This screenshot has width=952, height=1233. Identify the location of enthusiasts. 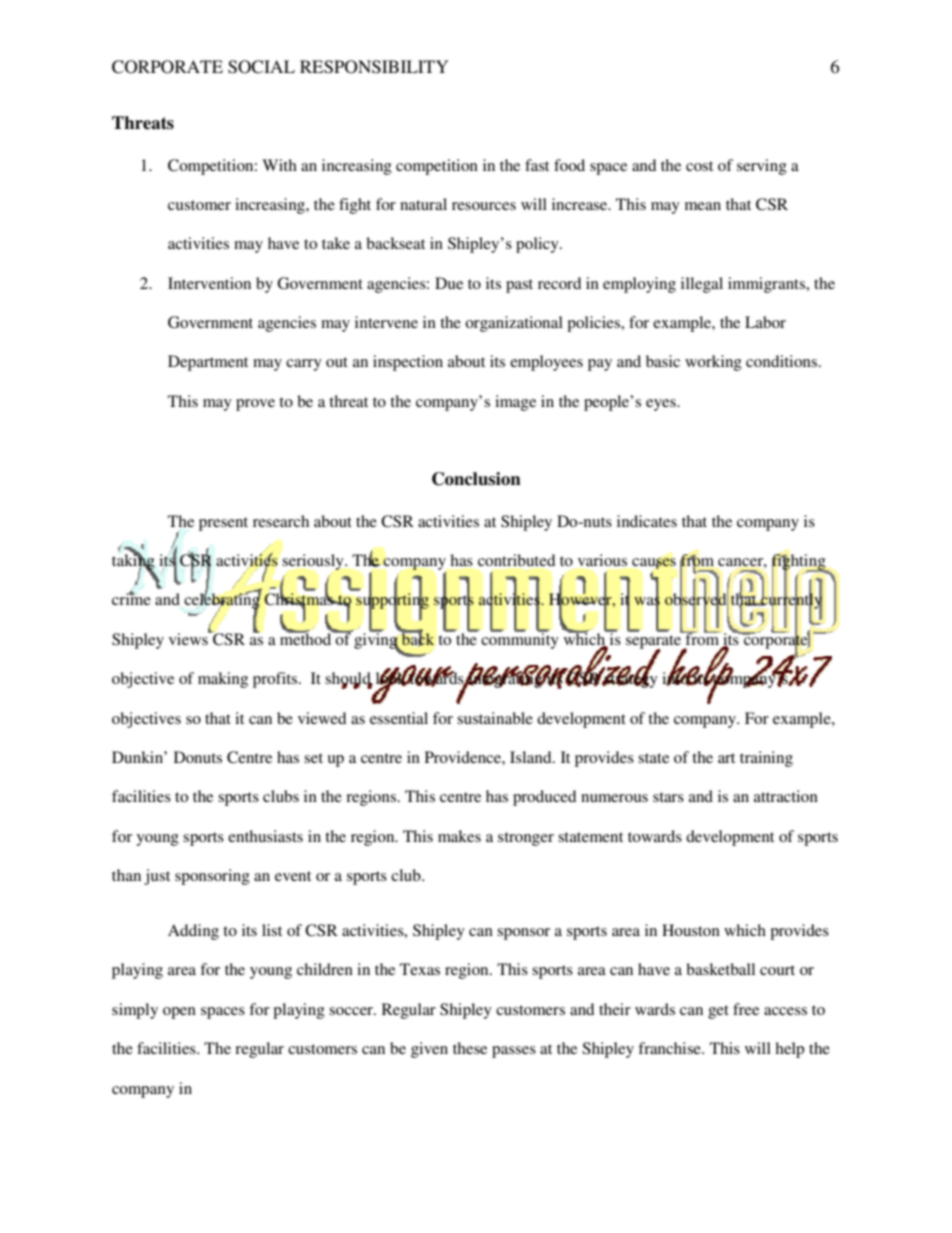
(265, 836).
